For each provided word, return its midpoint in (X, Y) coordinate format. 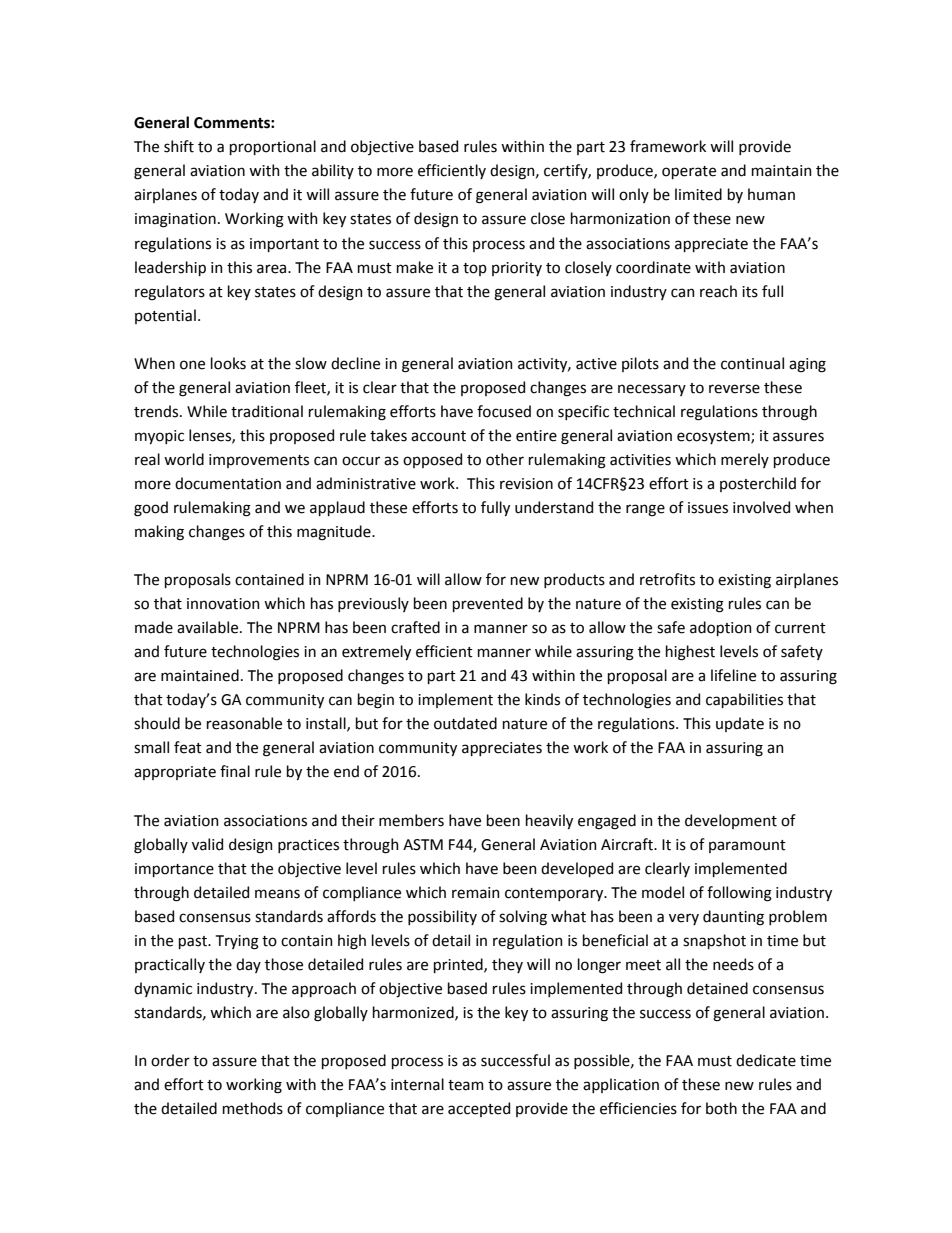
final (235, 771)
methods (253, 1108)
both (721, 1108)
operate (689, 172)
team (466, 1085)
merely (745, 460)
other (505, 459)
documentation (228, 483)
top (475, 269)
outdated (465, 723)
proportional (273, 147)
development (731, 821)
